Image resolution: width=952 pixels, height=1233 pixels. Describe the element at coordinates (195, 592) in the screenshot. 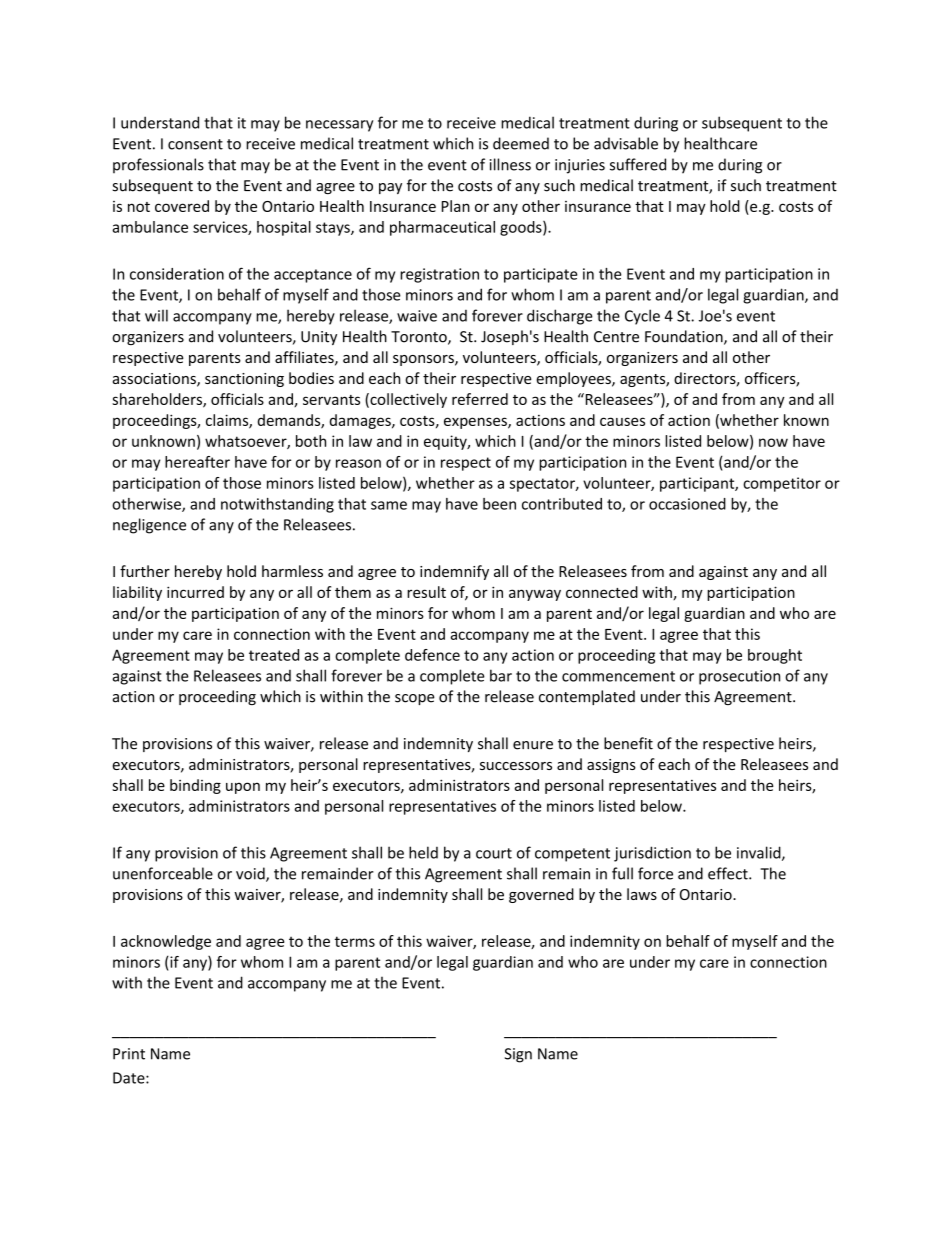

I see `incurred` at that location.
